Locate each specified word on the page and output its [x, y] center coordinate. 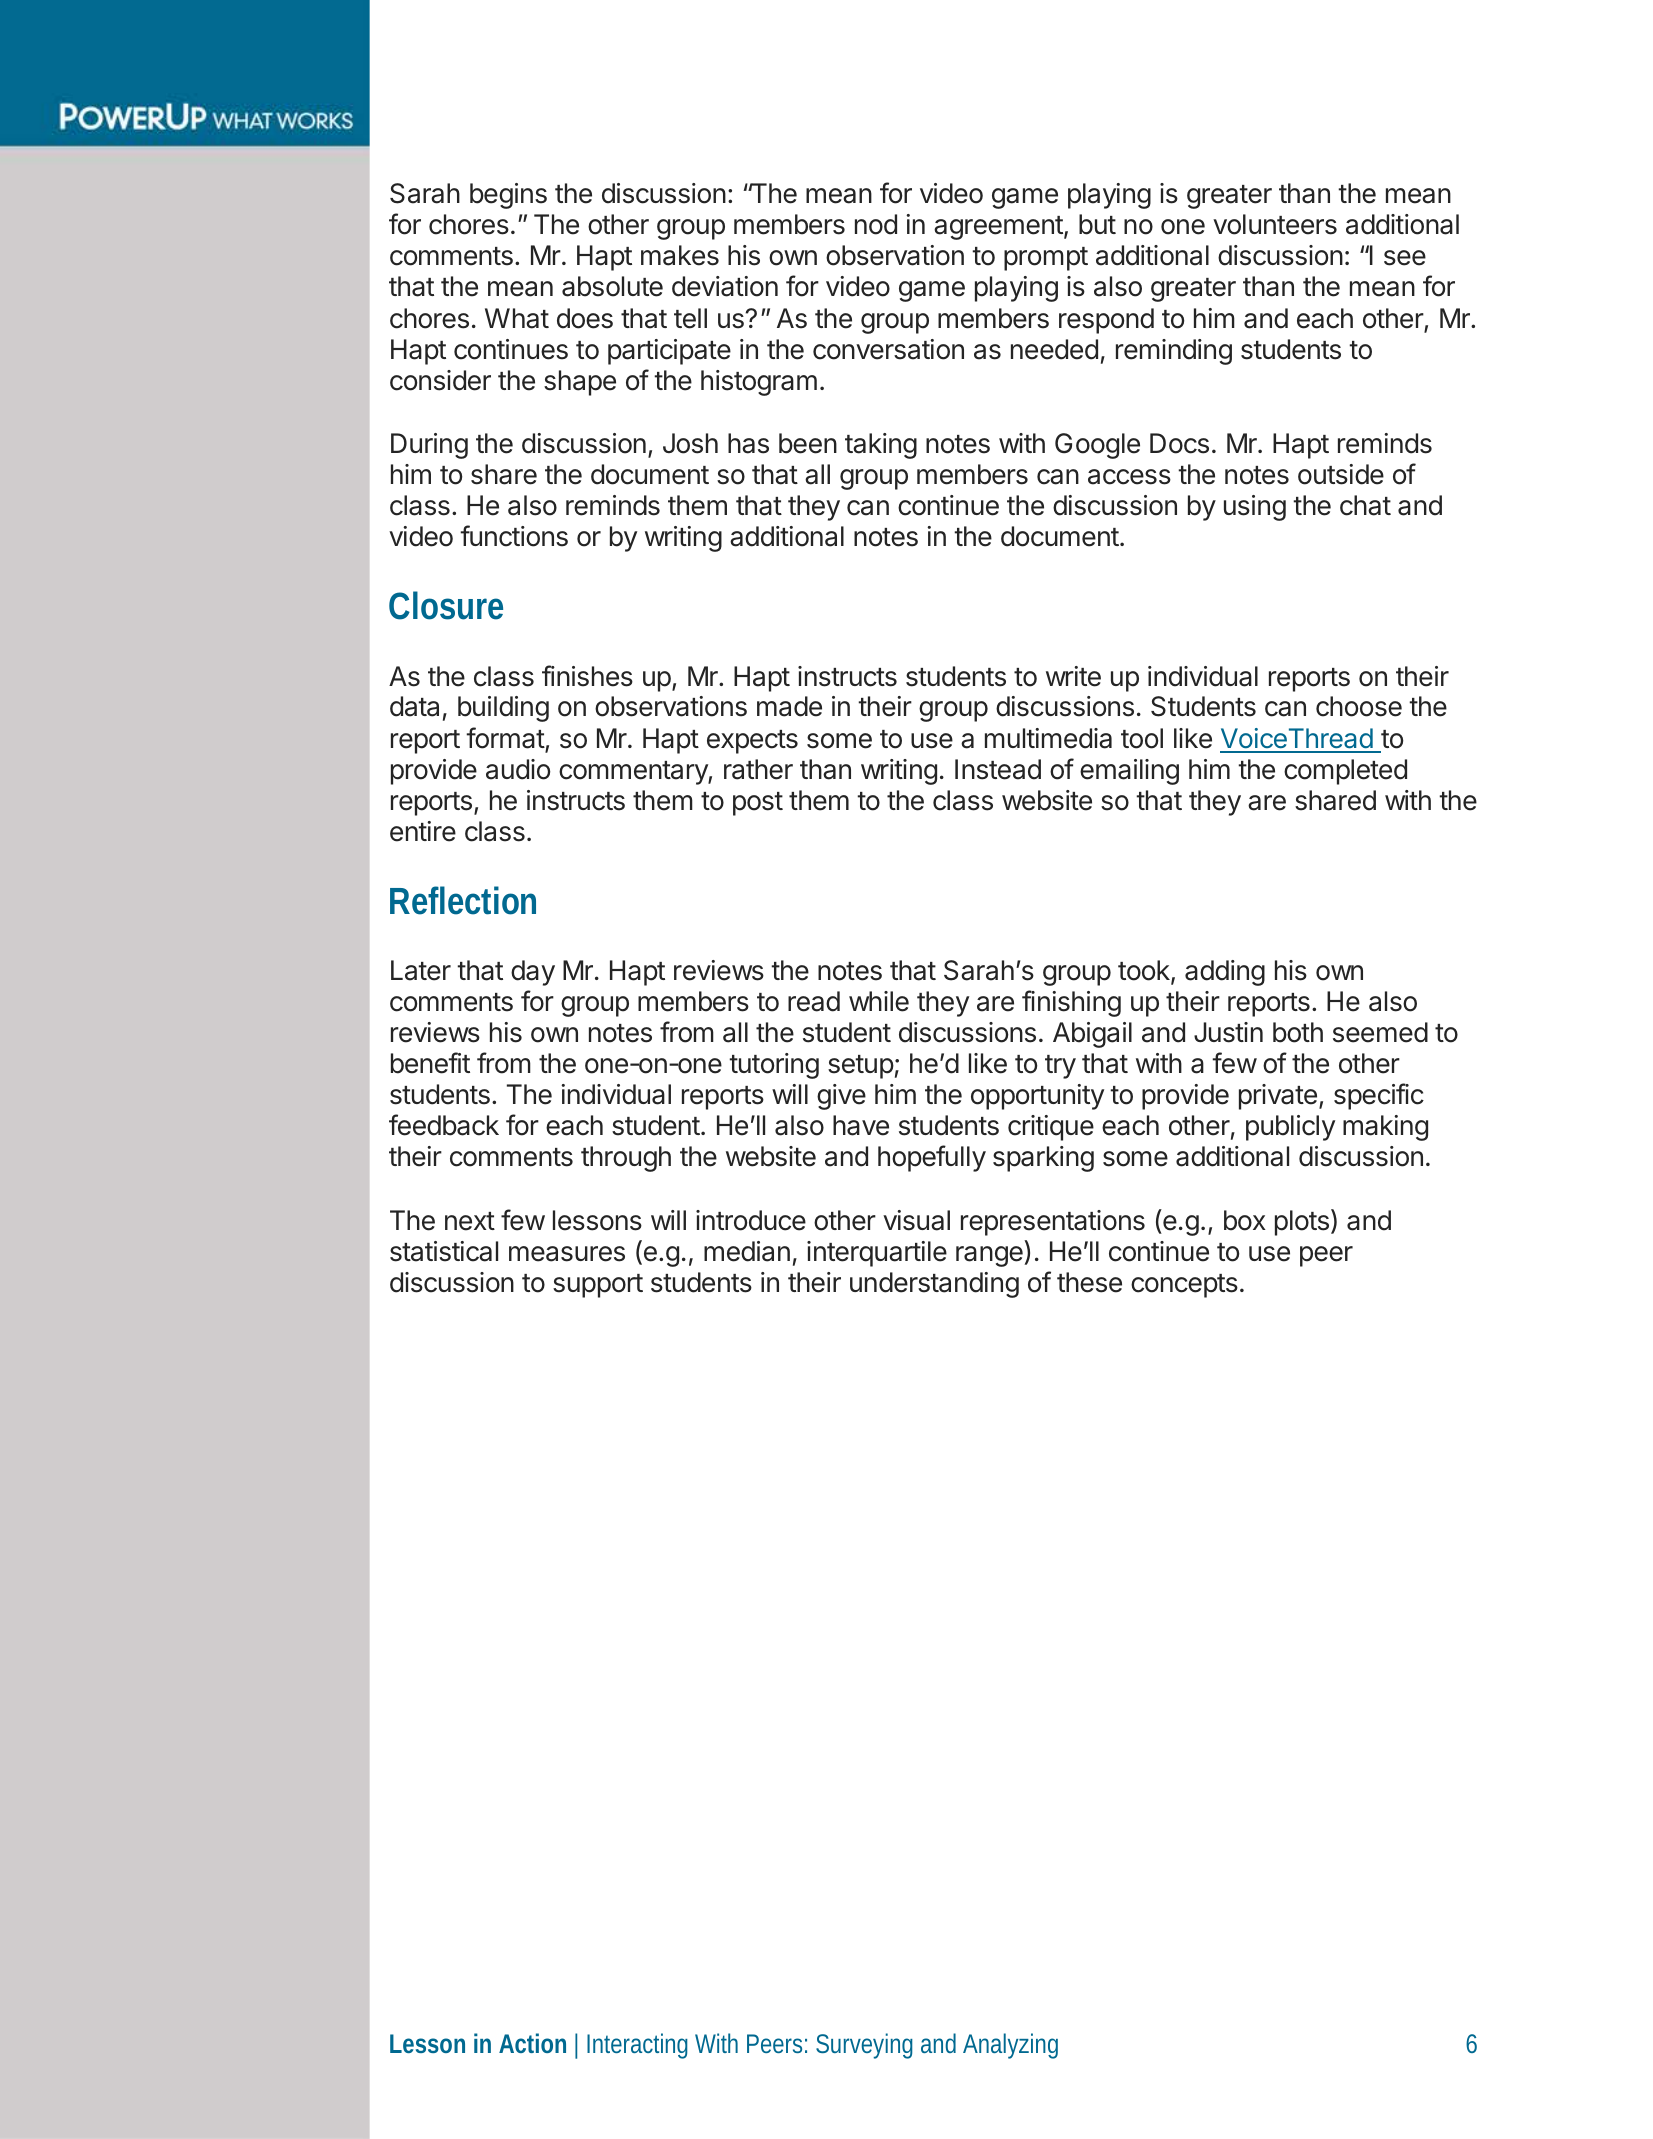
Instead [998, 769]
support [598, 1286]
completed [1345, 772]
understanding [934, 1285]
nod [876, 224]
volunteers [1275, 224]
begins [508, 196]
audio [518, 769]
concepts [1184, 1286]
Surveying [864, 2046]
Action [532, 2043]
